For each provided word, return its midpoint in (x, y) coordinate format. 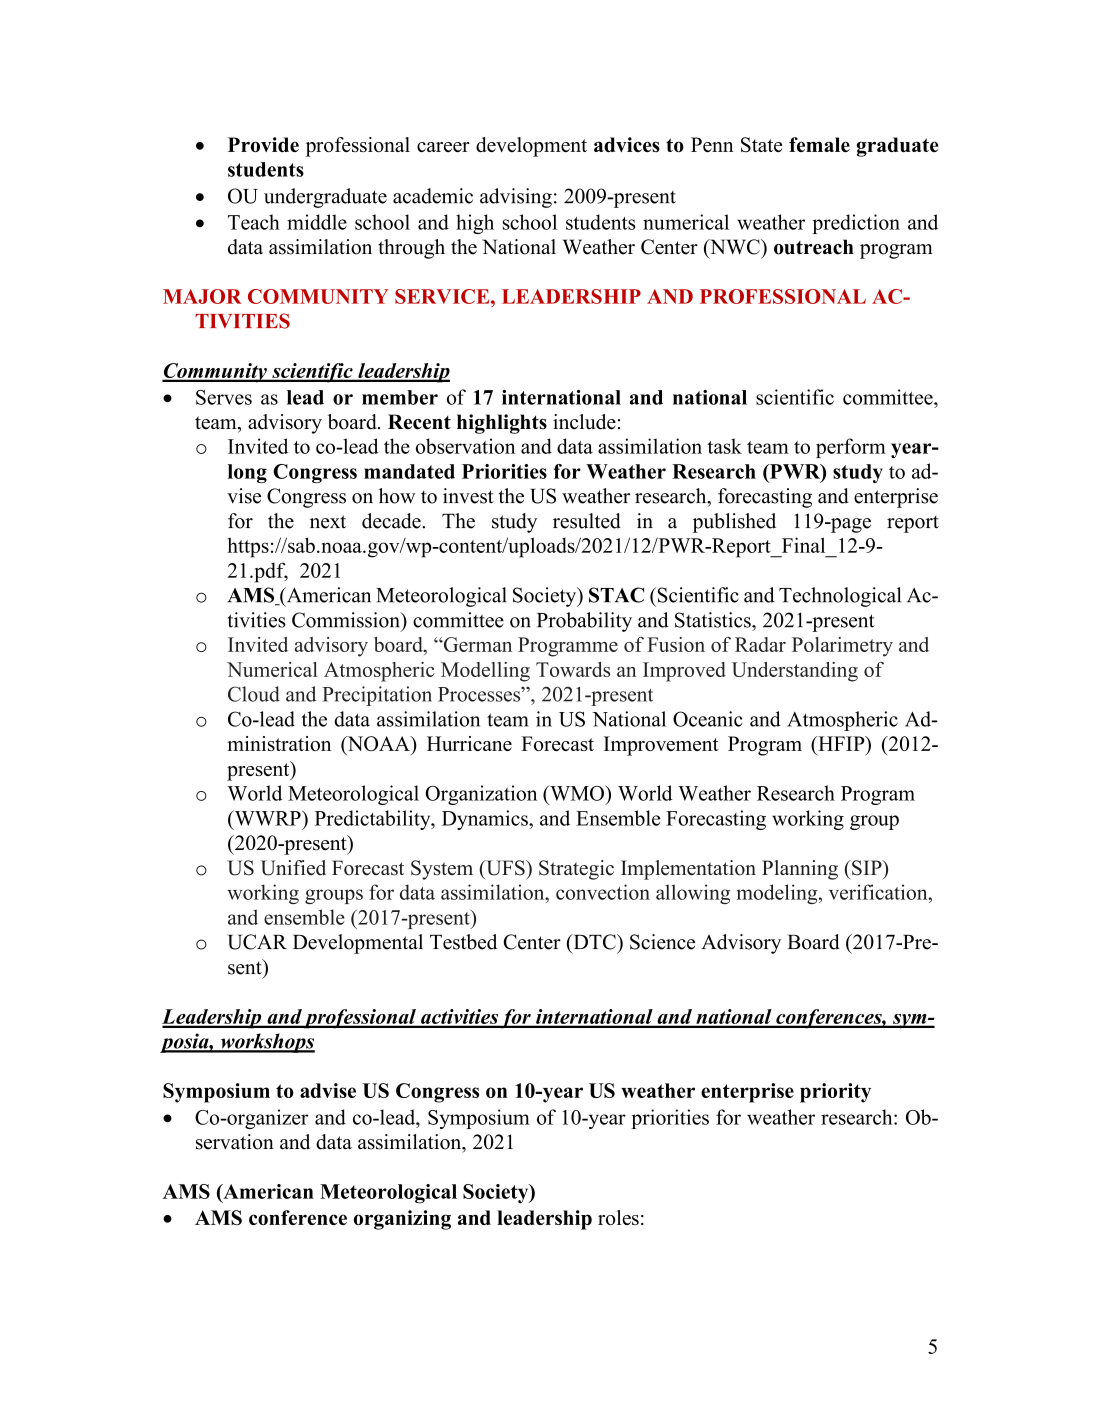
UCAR (257, 942)
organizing (402, 1220)
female (819, 144)
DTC (594, 942)
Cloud (254, 694)
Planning (800, 870)
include (584, 422)
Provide (263, 144)
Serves (224, 397)
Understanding (795, 672)
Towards (573, 669)
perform (851, 448)
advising (516, 198)
